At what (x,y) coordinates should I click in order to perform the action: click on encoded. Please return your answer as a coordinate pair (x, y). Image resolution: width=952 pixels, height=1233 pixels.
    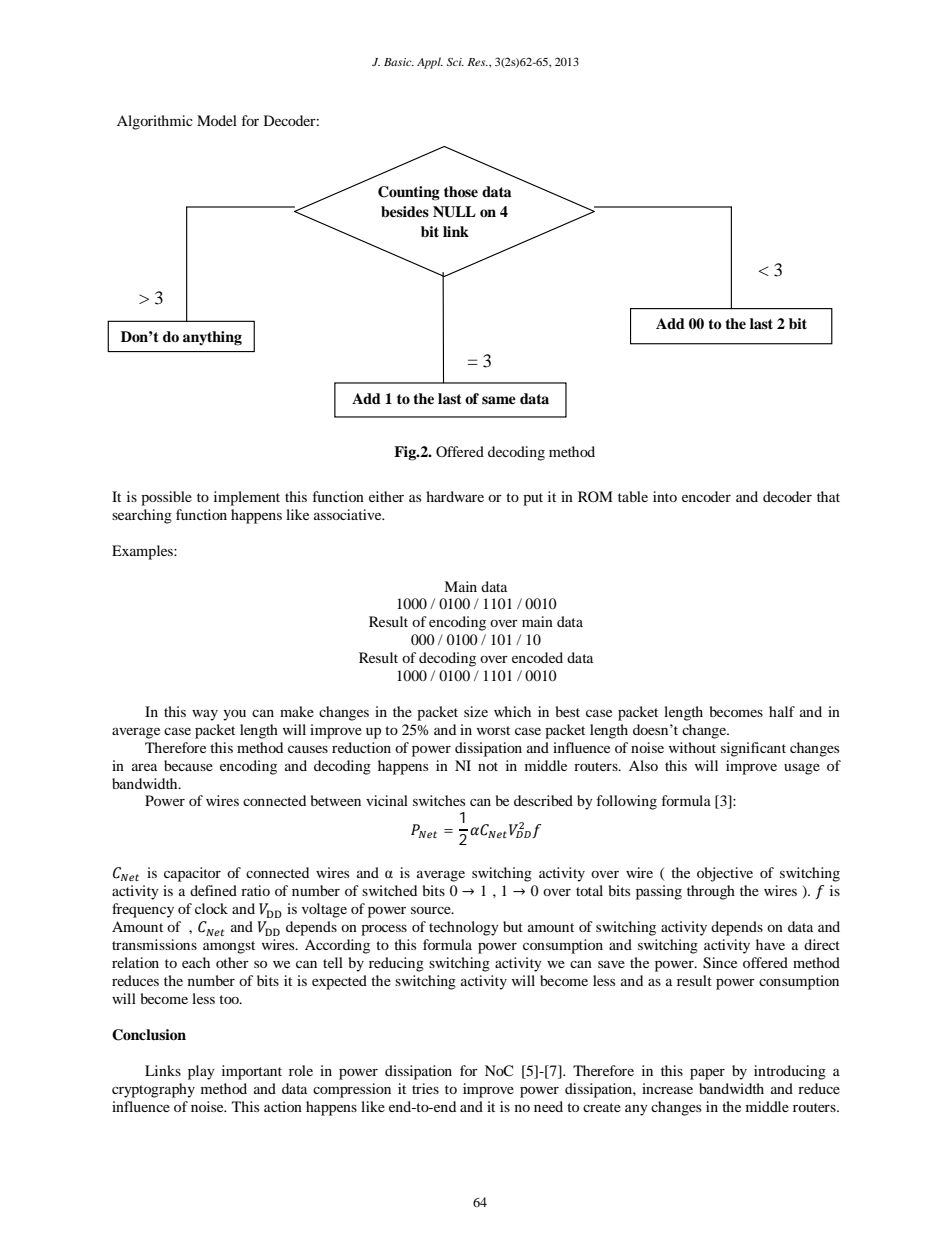
    Looking at the image, I should click on (537, 657).
